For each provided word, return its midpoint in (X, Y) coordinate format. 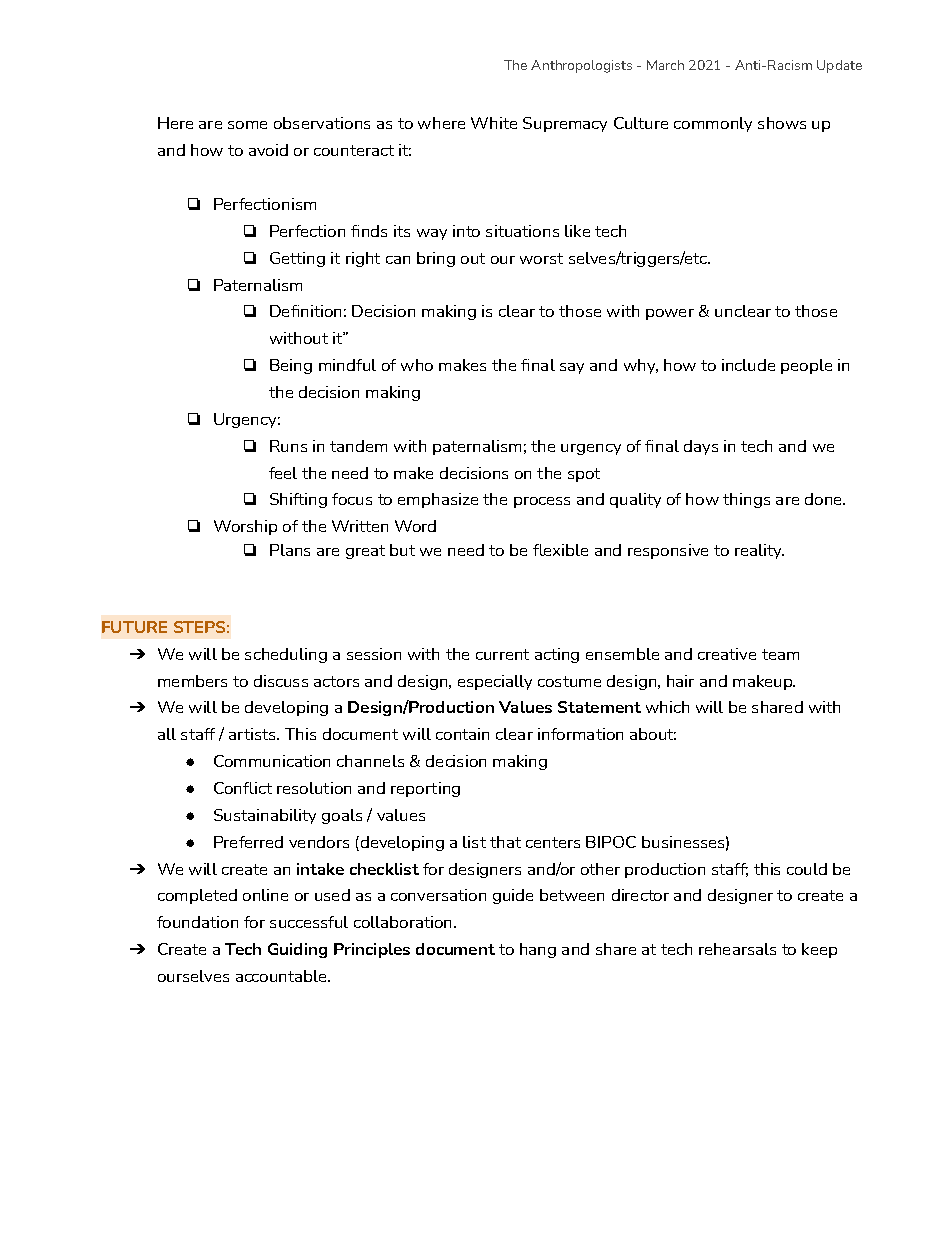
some (247, 125)
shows (782, 123)
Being (291, 366)
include (748, 365)
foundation (197, 922)
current (502, 654)
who (417, 365)
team (780, 654)
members (192, 681)
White (494, 123)
